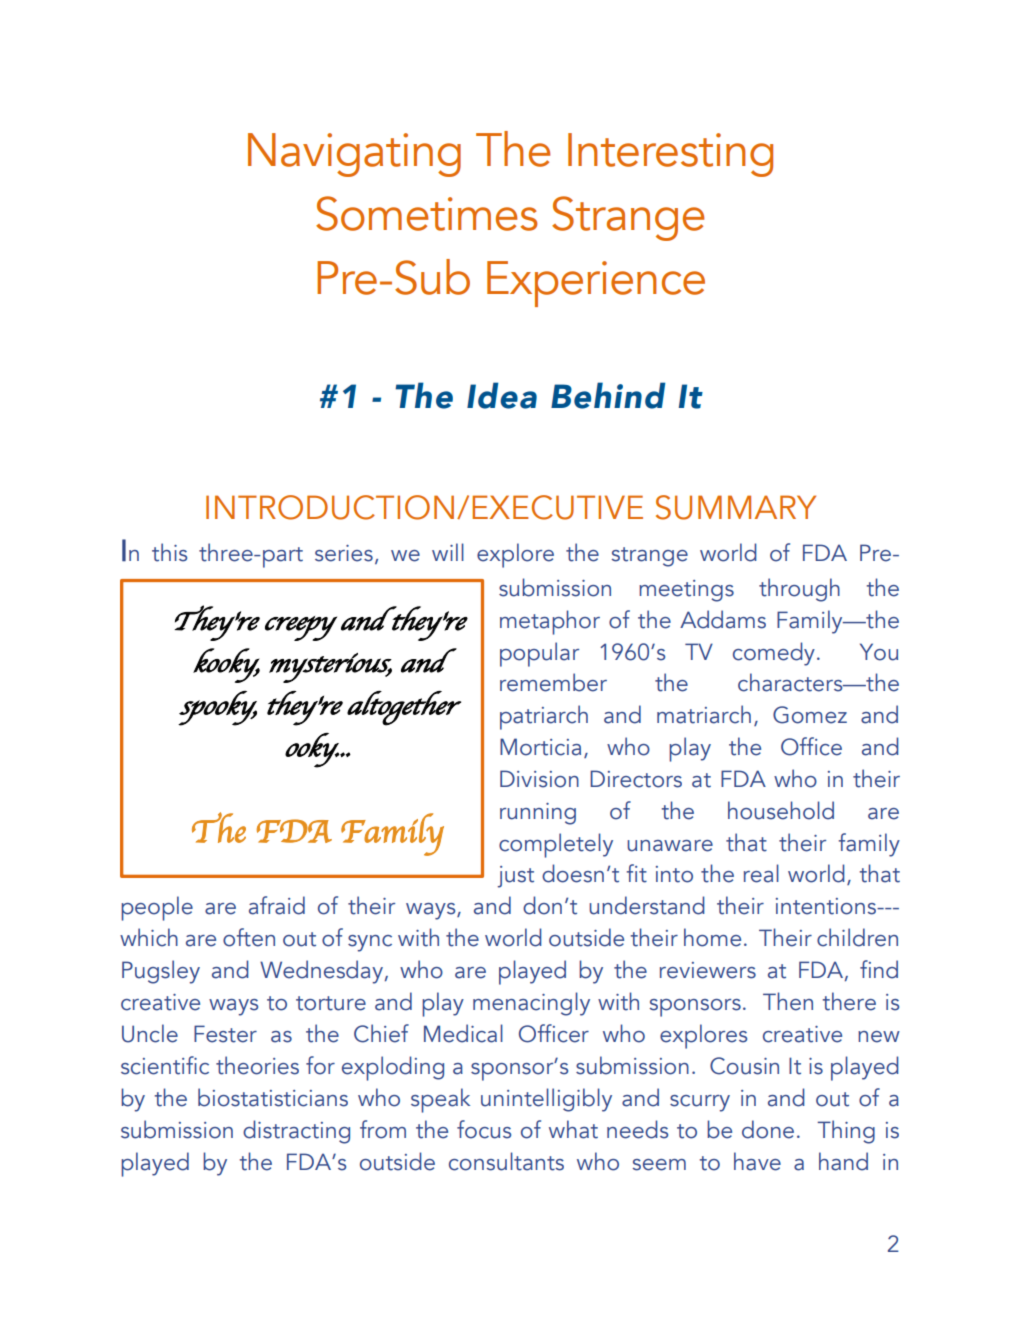 This document has height=1320, width=1020. What do you see at coordinates (296, 1132) in the document?
I see `distracting` at bounding box center [296, 1132].
